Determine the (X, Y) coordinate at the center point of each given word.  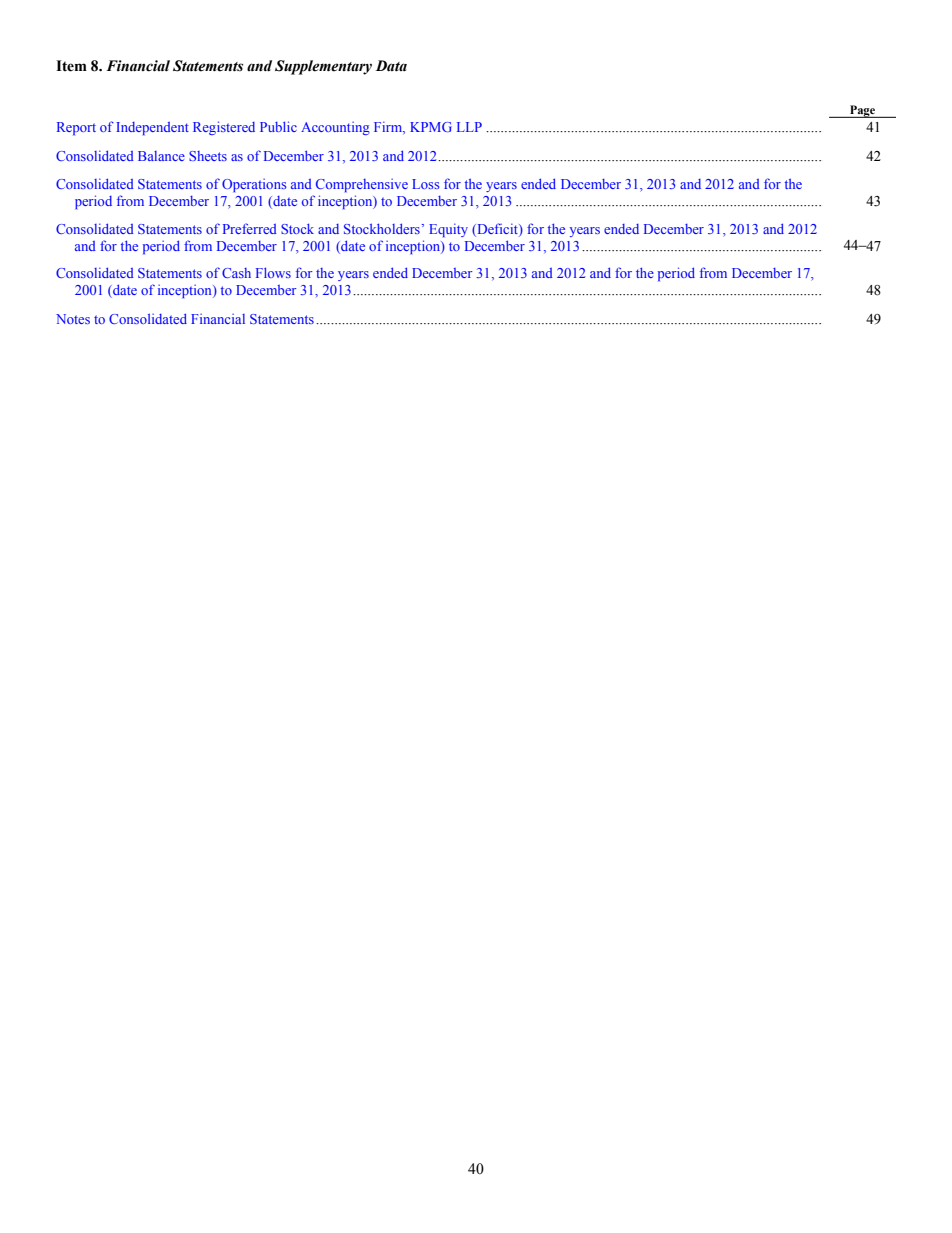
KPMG (431, 127)
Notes (73, 319)
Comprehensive (362, 185)
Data (391, 66)
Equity (448, 230)
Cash (236, 273)
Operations (254, 185)
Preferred (249, 228)
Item (71, 66)
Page (863, 111)
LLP (469, 127)
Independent (152, 128)
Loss (425, 184)
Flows (273, 273)
